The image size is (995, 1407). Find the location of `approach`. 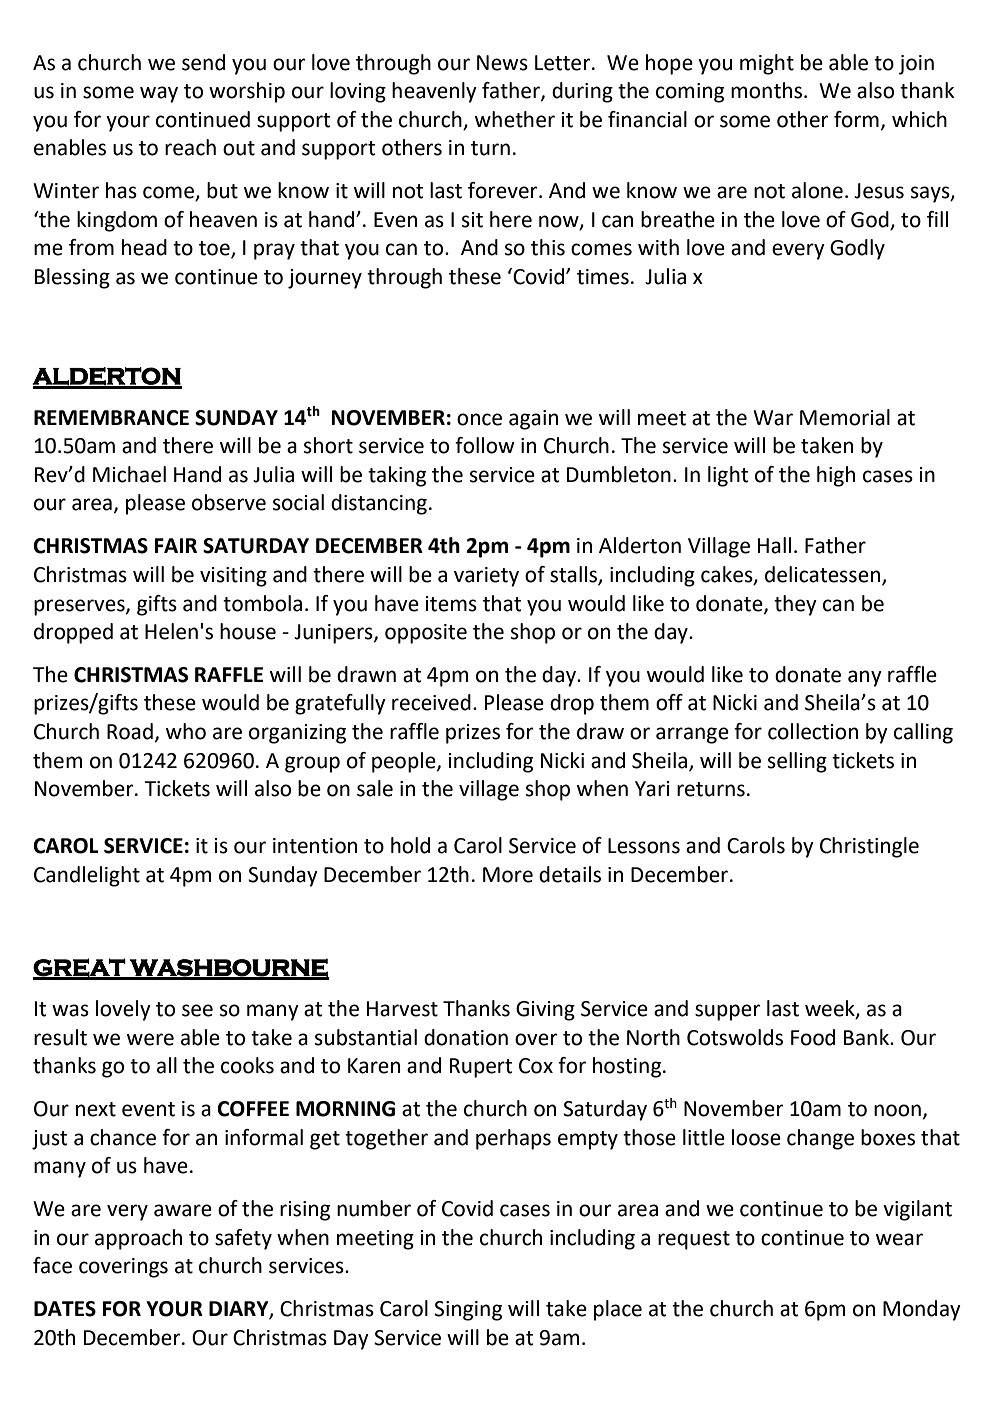

approach is located at coordinates (138, 1239).
